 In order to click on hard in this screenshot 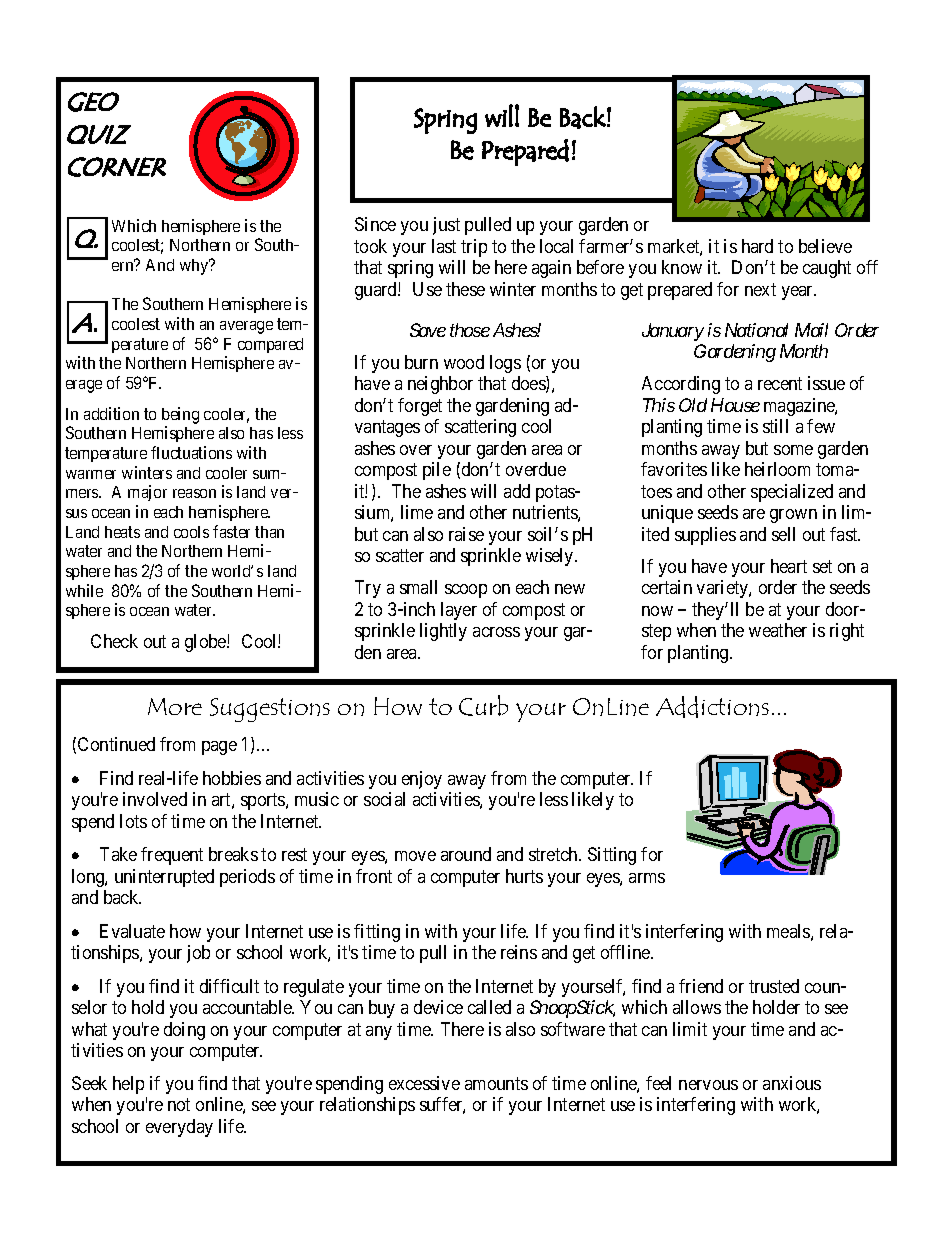, I will do `click(757, 246)`.
